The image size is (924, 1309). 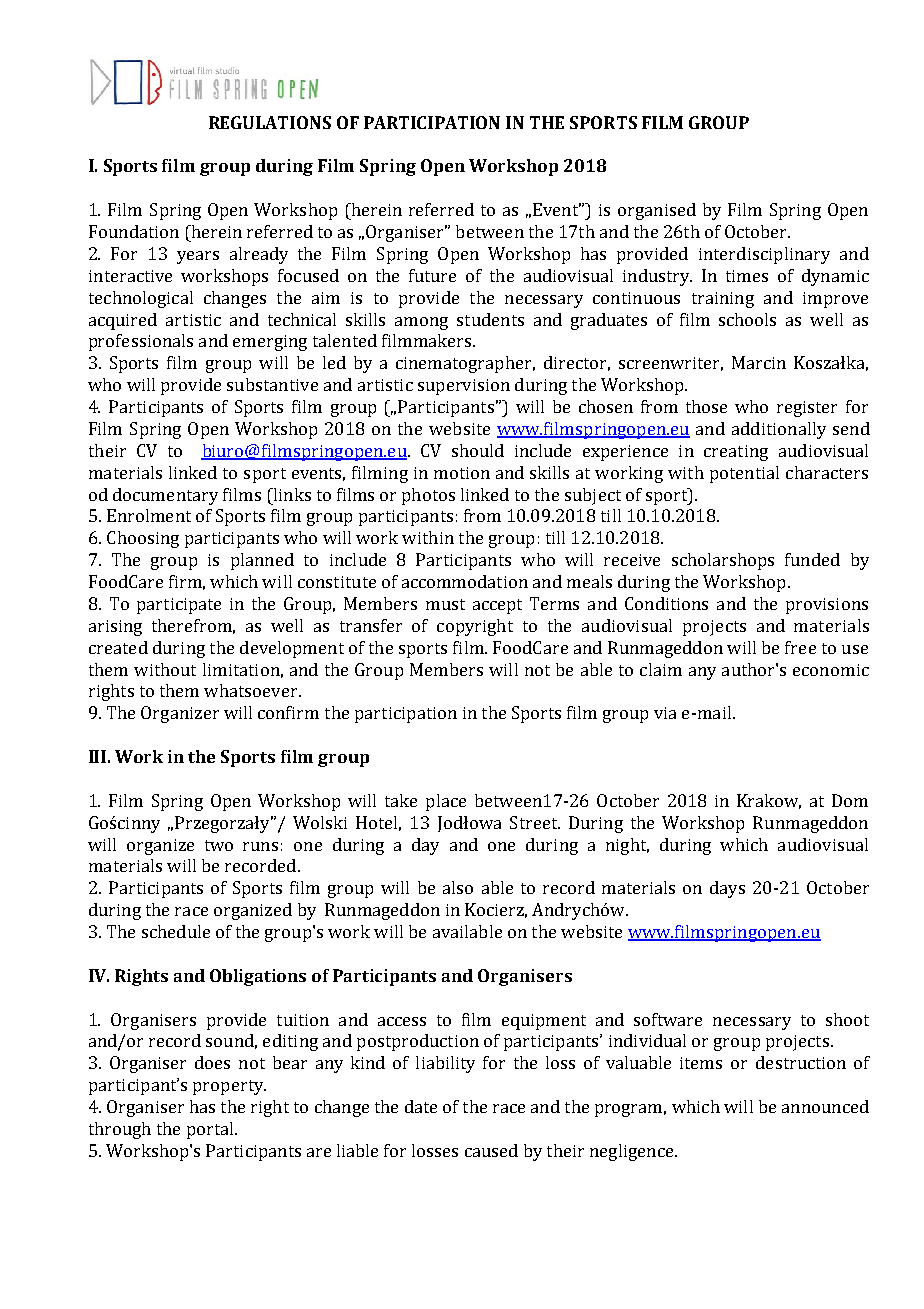 I want to click on whatsoever, so click(x=252, y=690).
